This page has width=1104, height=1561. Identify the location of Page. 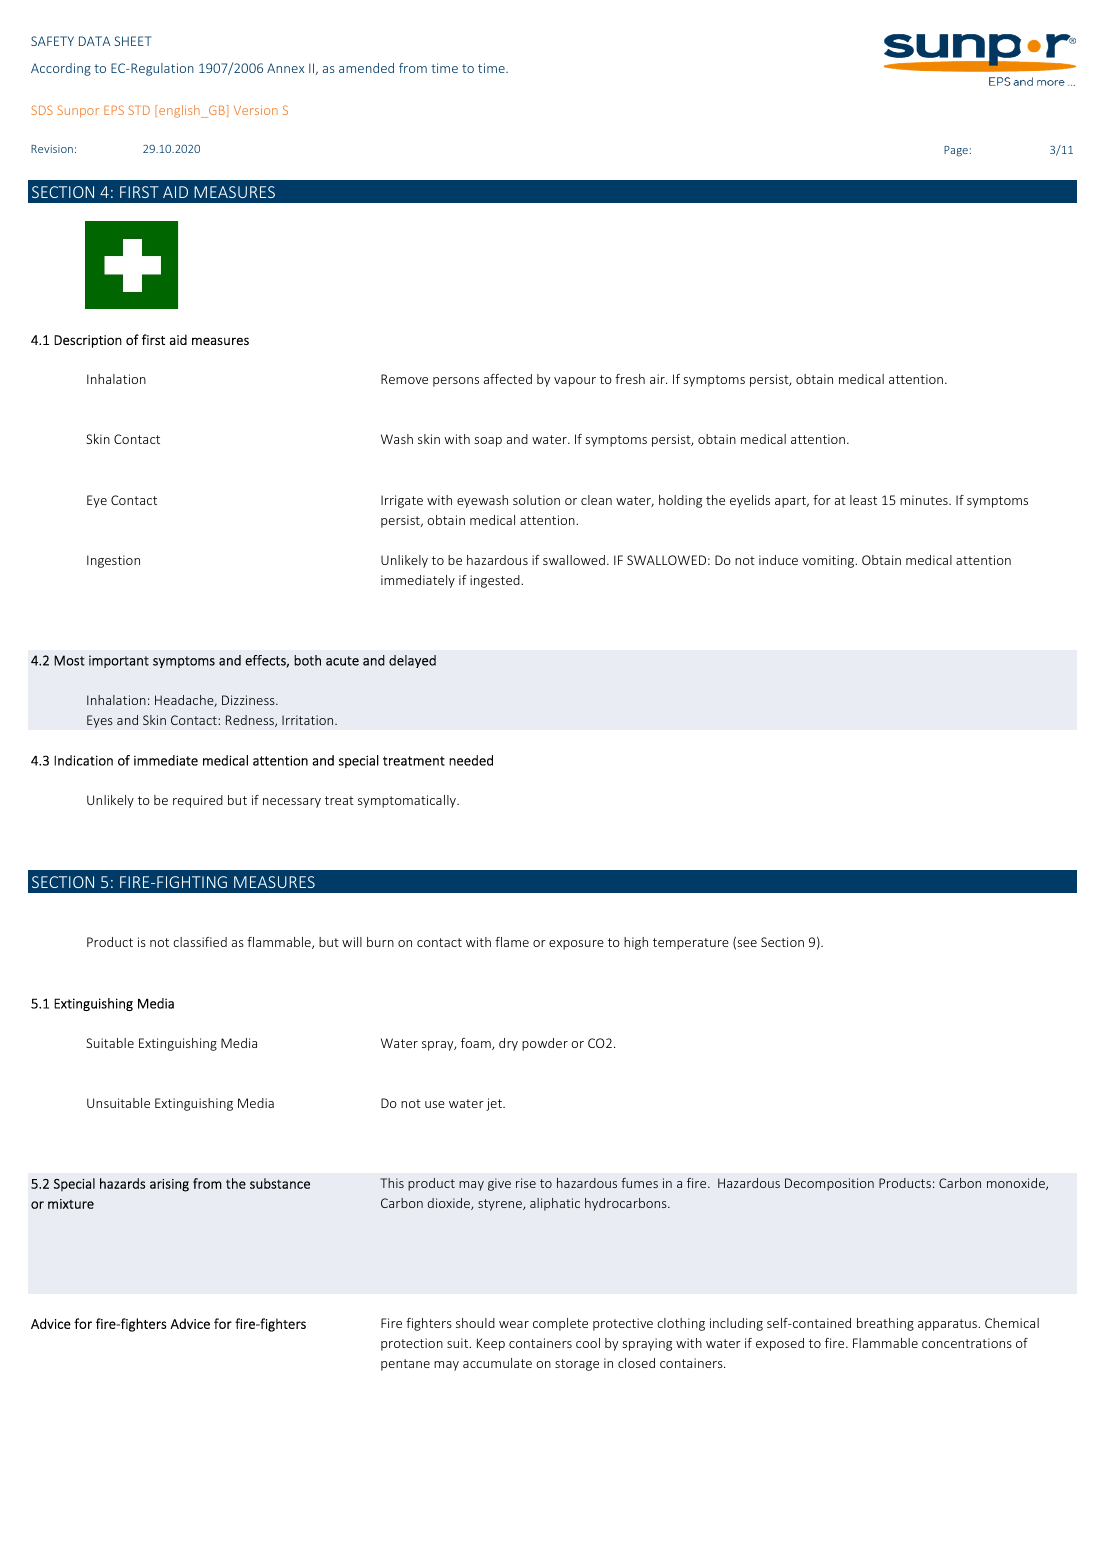
(956, 151).
